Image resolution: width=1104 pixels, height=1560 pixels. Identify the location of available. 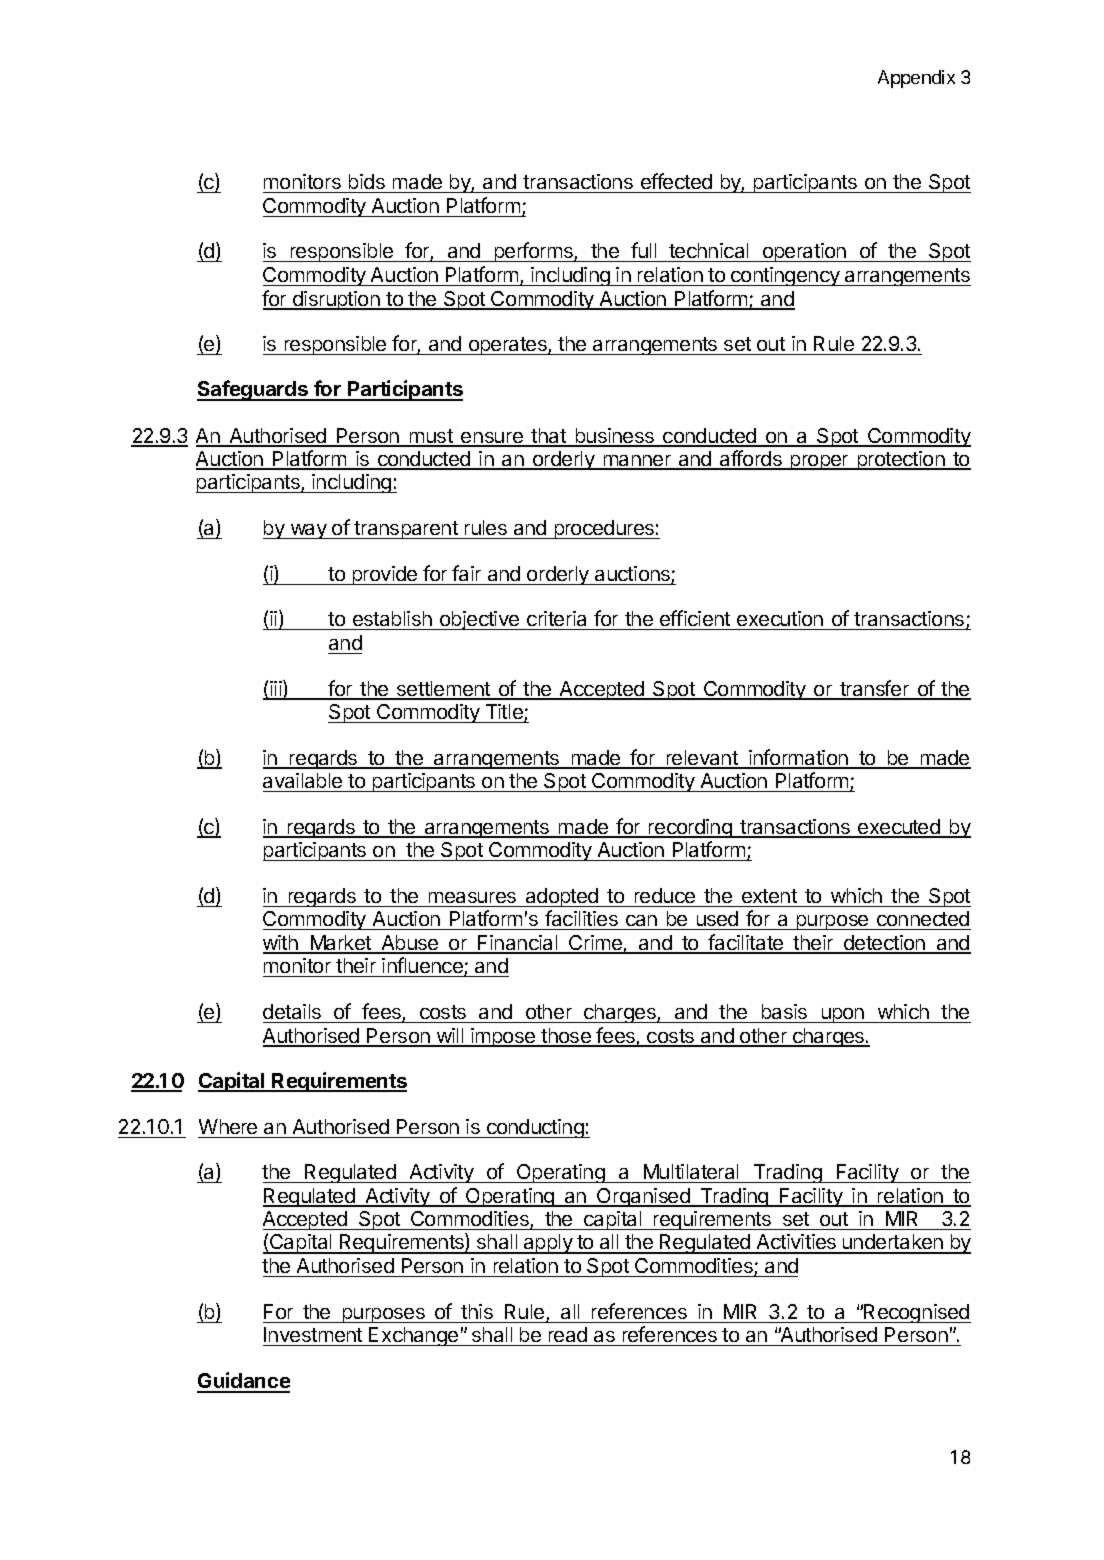
(302, 780).
